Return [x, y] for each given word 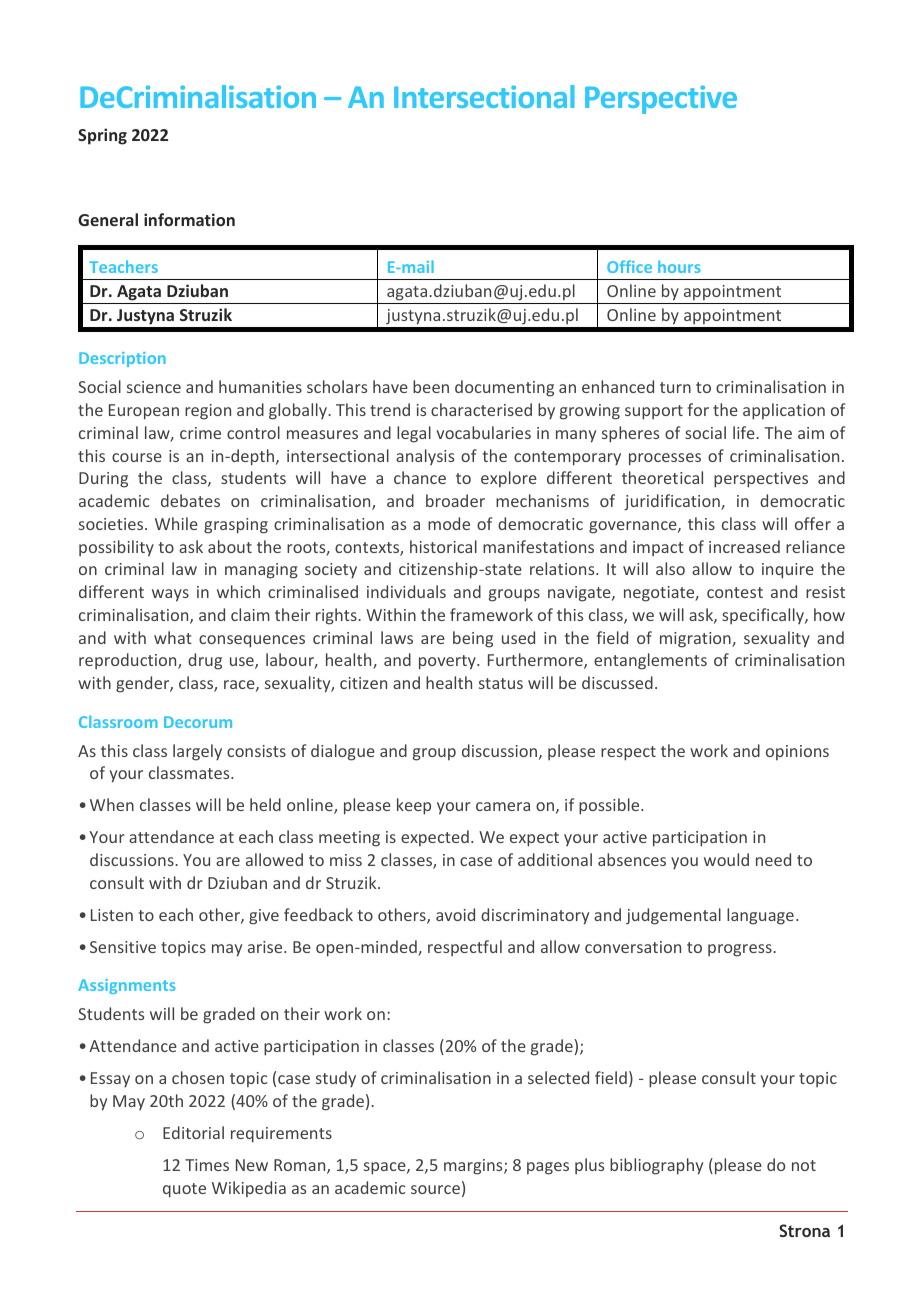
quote [184, 1190]
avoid [455, 914]
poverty [448, 662]
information [189, 219]
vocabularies [483, 432]
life [745, 432]
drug [205, 661]
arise [266, 947]
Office [629, 266]
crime [200, 433]
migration [696, 640]
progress [741, 950]
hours [679, 266]
